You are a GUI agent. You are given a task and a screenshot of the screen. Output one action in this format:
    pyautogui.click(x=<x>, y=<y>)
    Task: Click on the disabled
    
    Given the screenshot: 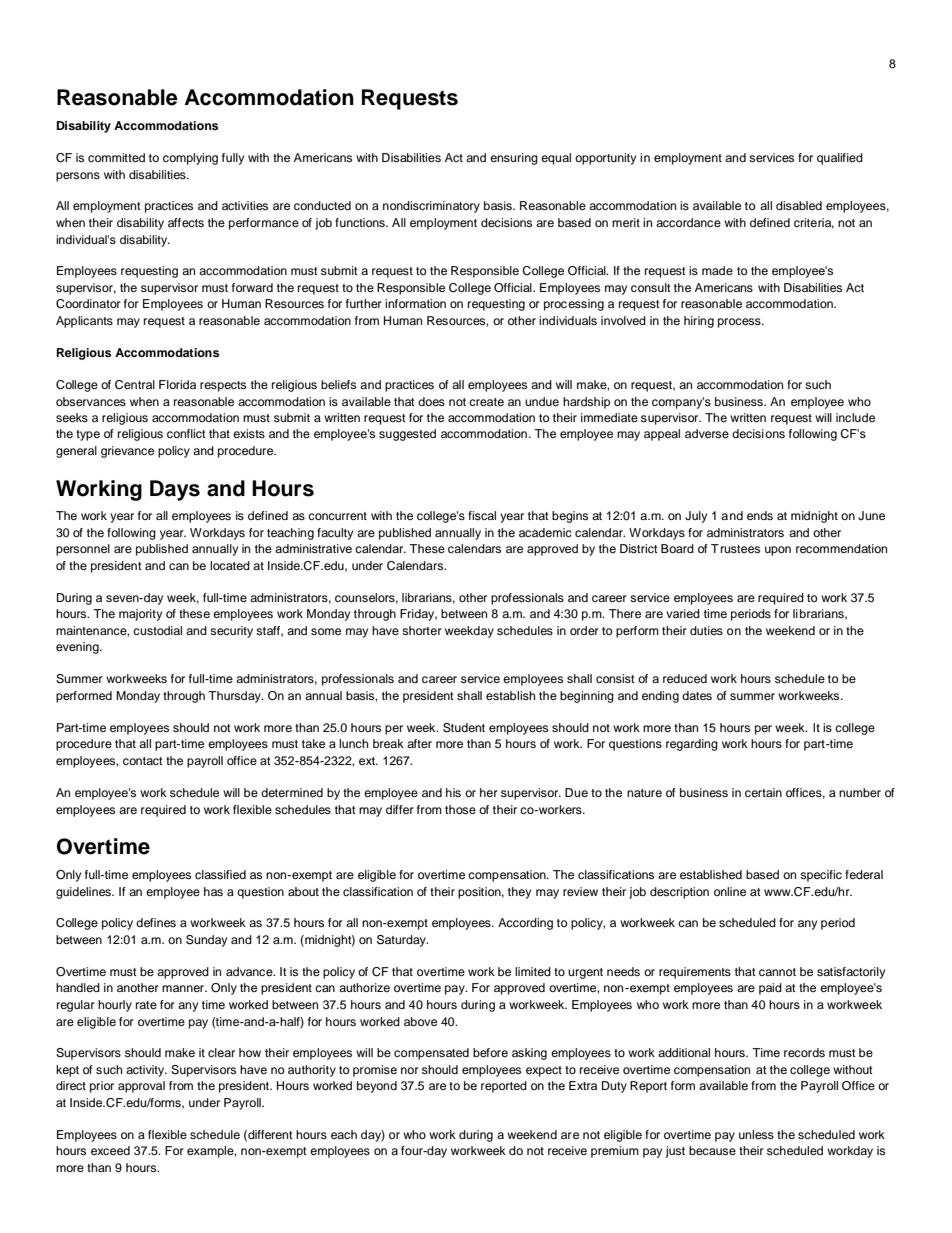 What is the action you would take?
    pyautogui.click(x=799, y=205)
